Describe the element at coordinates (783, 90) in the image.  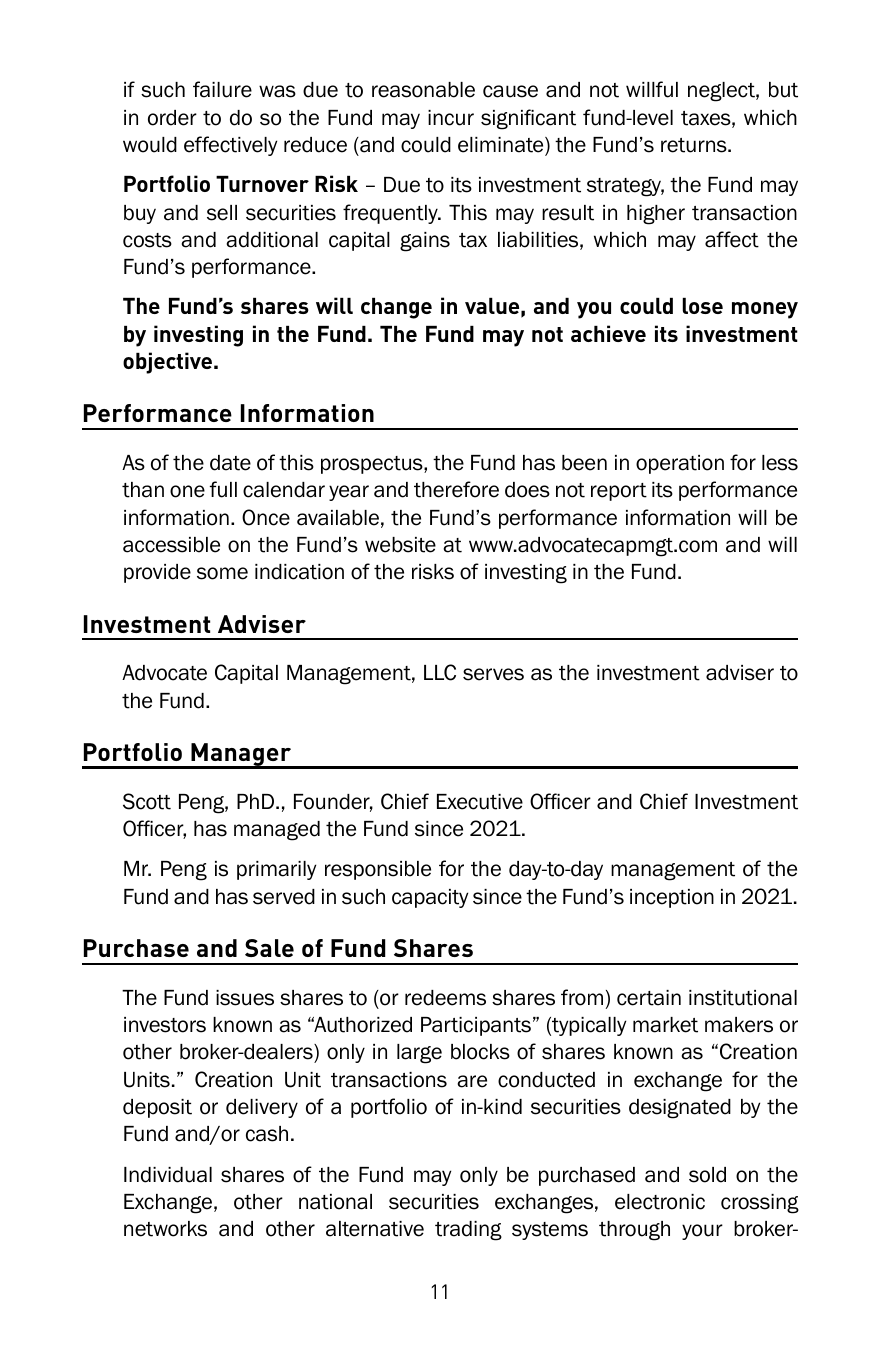
I see `but` at that location.
